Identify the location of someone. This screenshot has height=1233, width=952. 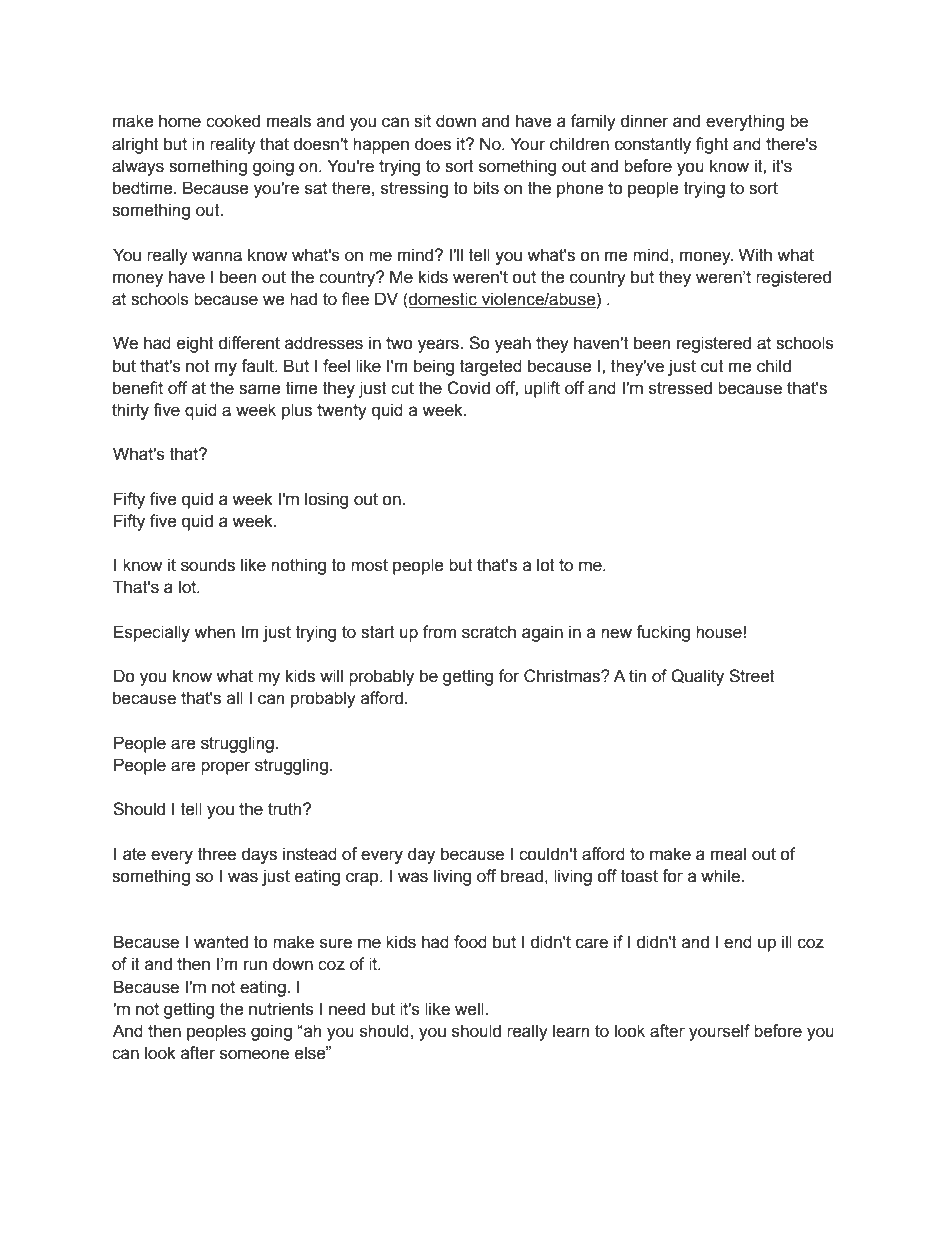
(254, 1054).
